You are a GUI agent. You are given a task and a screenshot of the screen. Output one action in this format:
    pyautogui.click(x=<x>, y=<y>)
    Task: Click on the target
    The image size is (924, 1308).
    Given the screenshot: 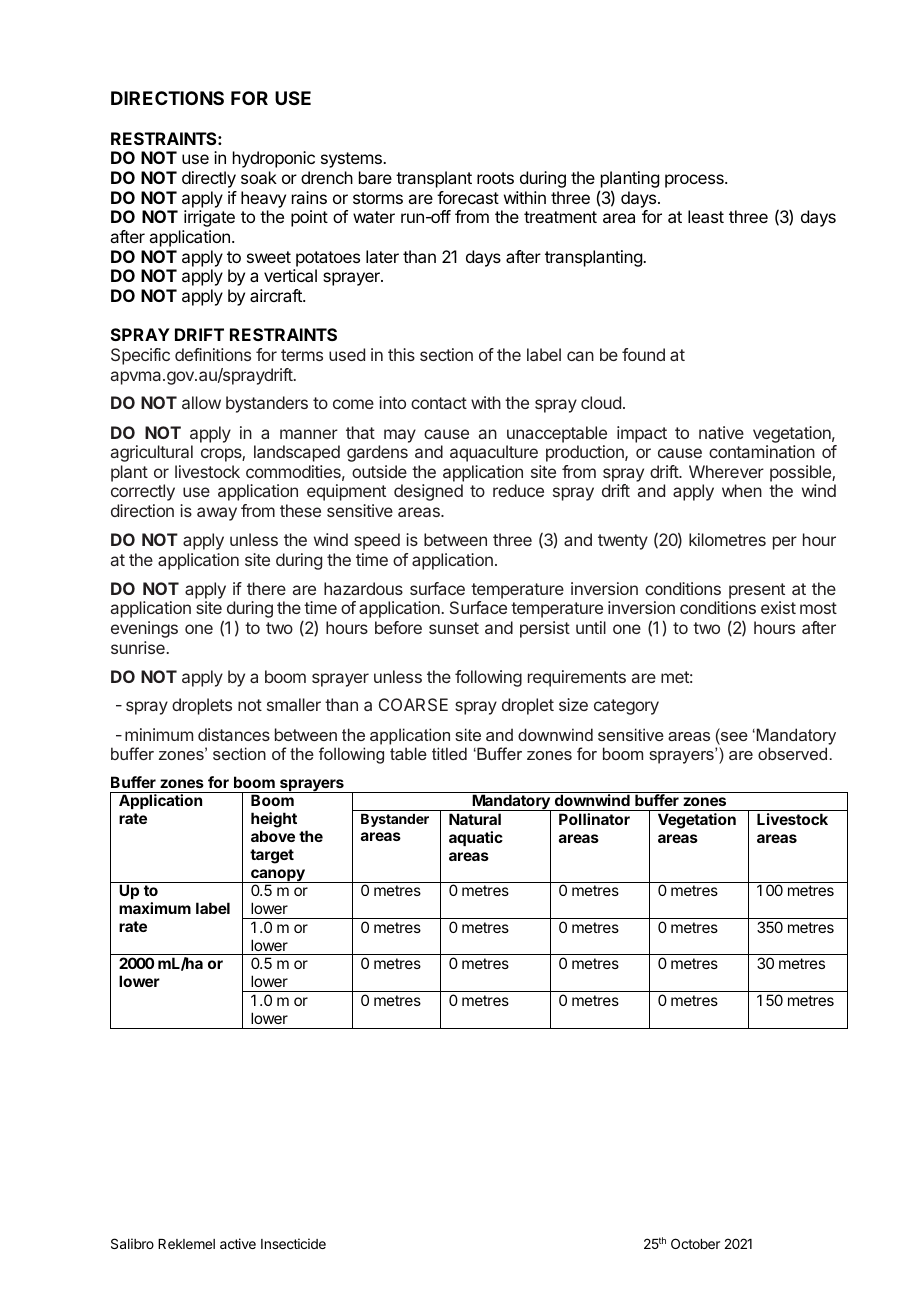 What is the action you would take?
    pyautogui.click(x=272, y=856)
